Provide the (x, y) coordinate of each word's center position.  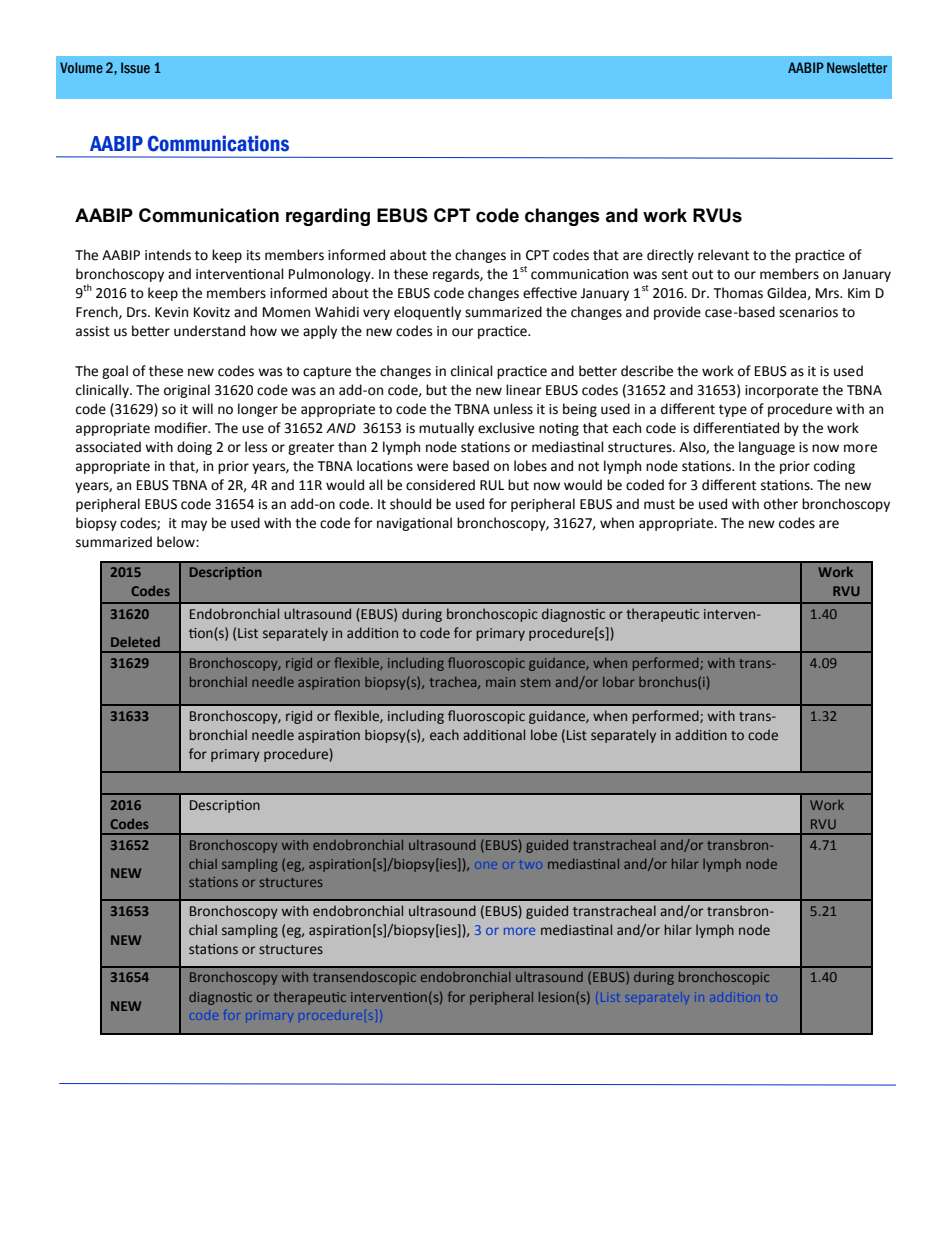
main (501, 682)
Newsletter (857, 67)
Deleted (135, 641)
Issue (135, 67)
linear (524, 390)
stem (535, 682)
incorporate (781, 391)
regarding (328, 217)
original (187, 391)
